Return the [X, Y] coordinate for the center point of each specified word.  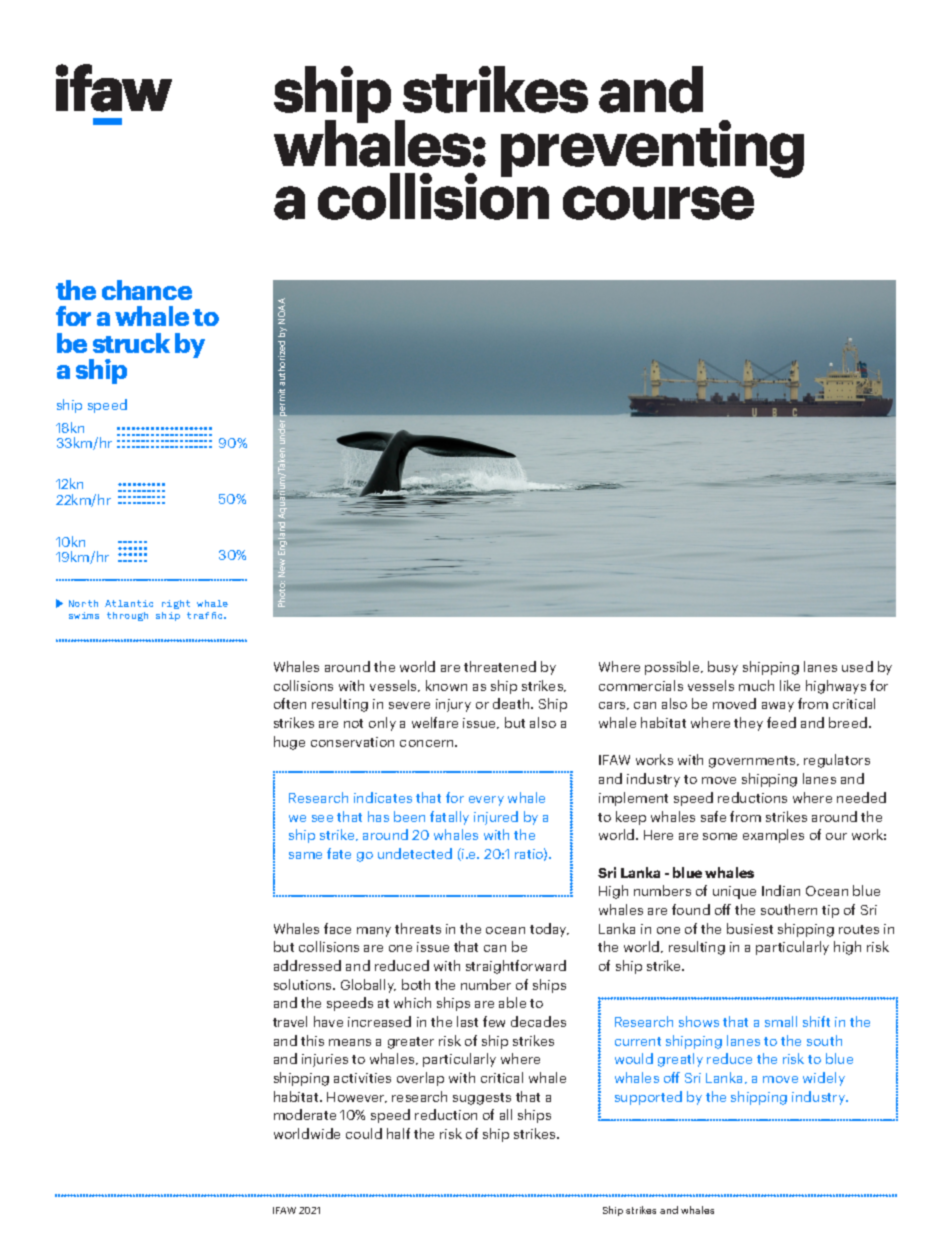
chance [147, 290]
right [176, 604]
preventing [652, 149]
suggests [482, 1099]
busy [723, 668]
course [658, 203]
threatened [500, 666]
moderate [305, 1114]
